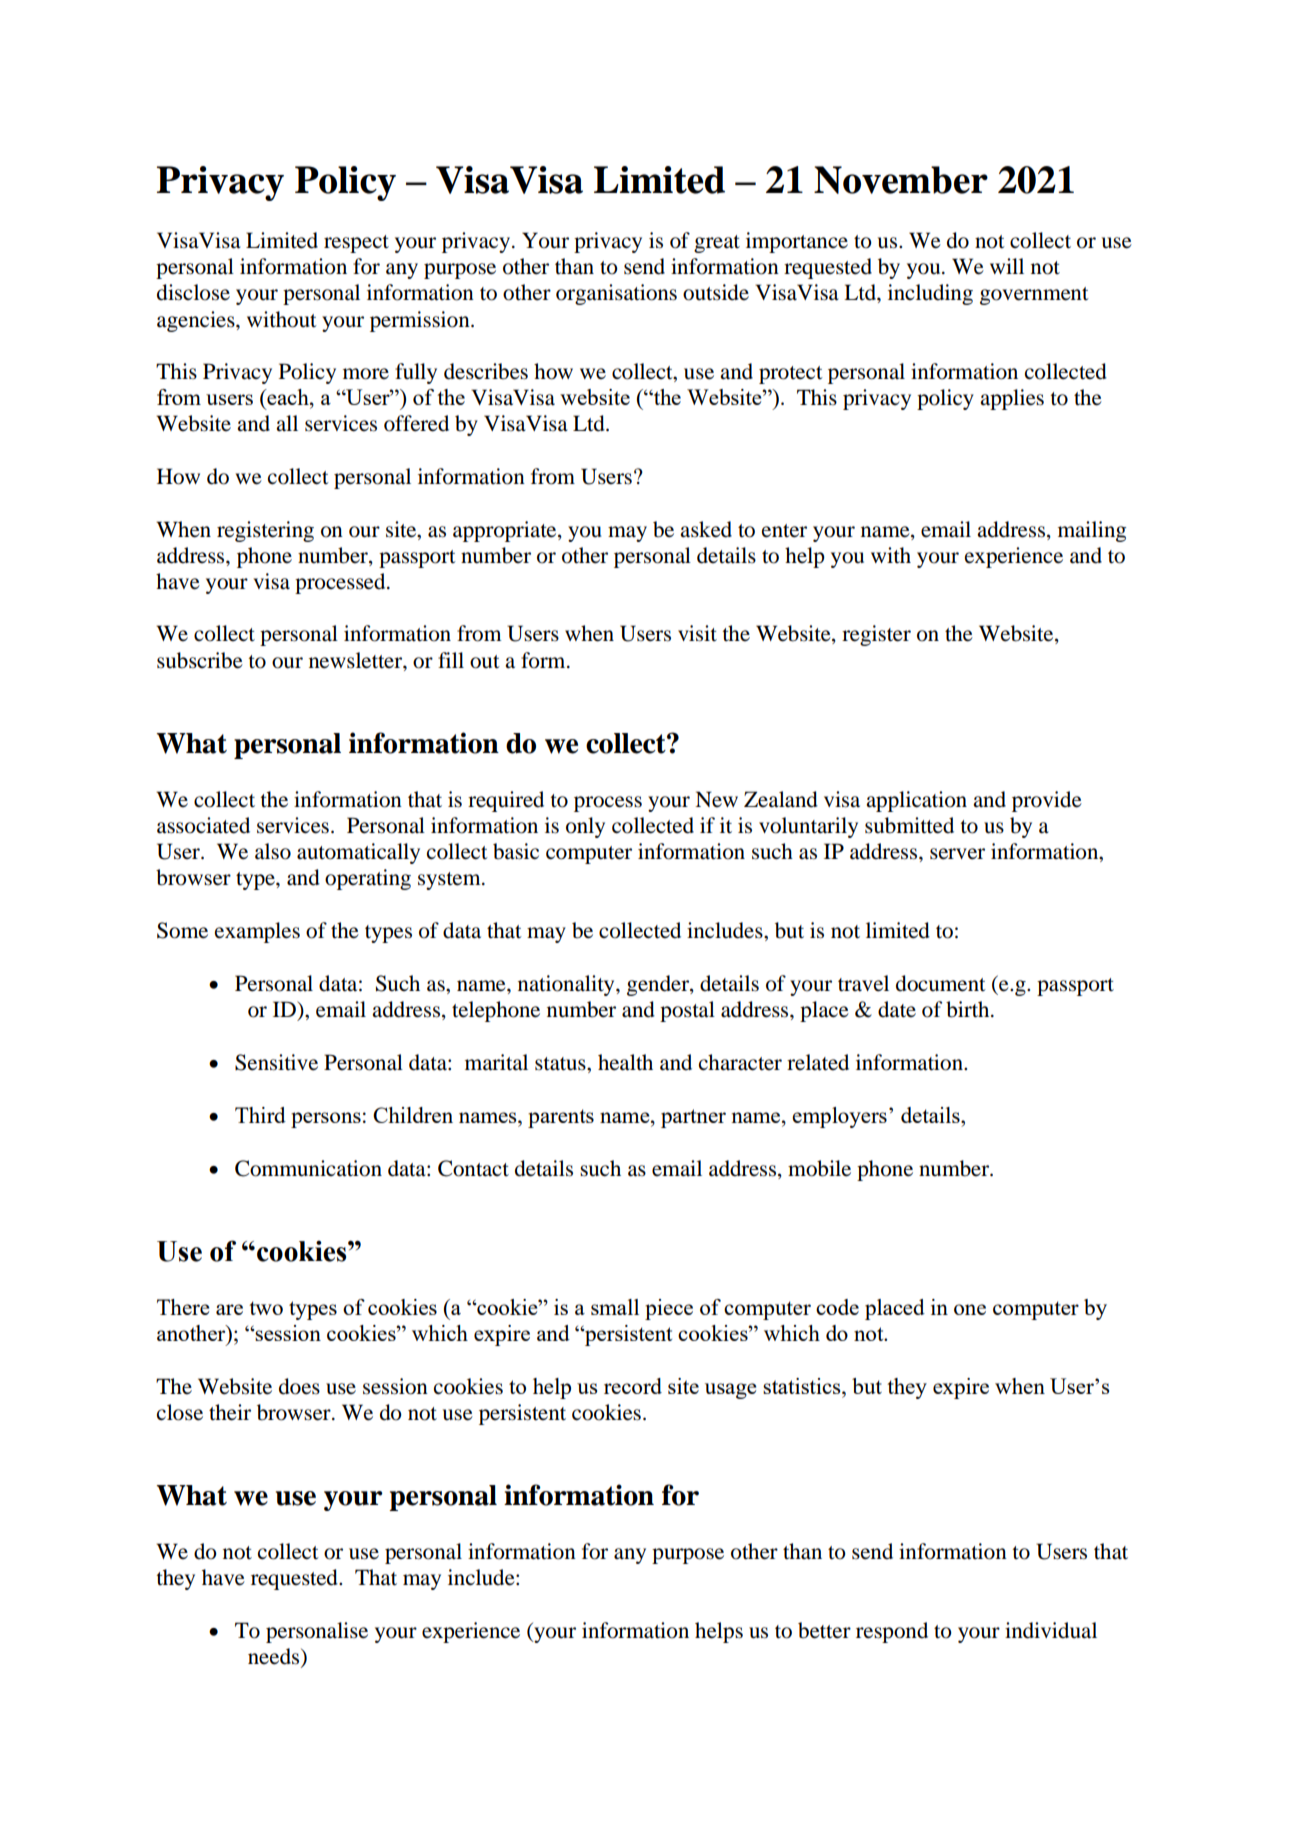 This screenshot has height=1830, width=1294. What do you see at coordinates (824, 1630) in the screenshot?
I see `better` at bounding box center [824, 1630].
